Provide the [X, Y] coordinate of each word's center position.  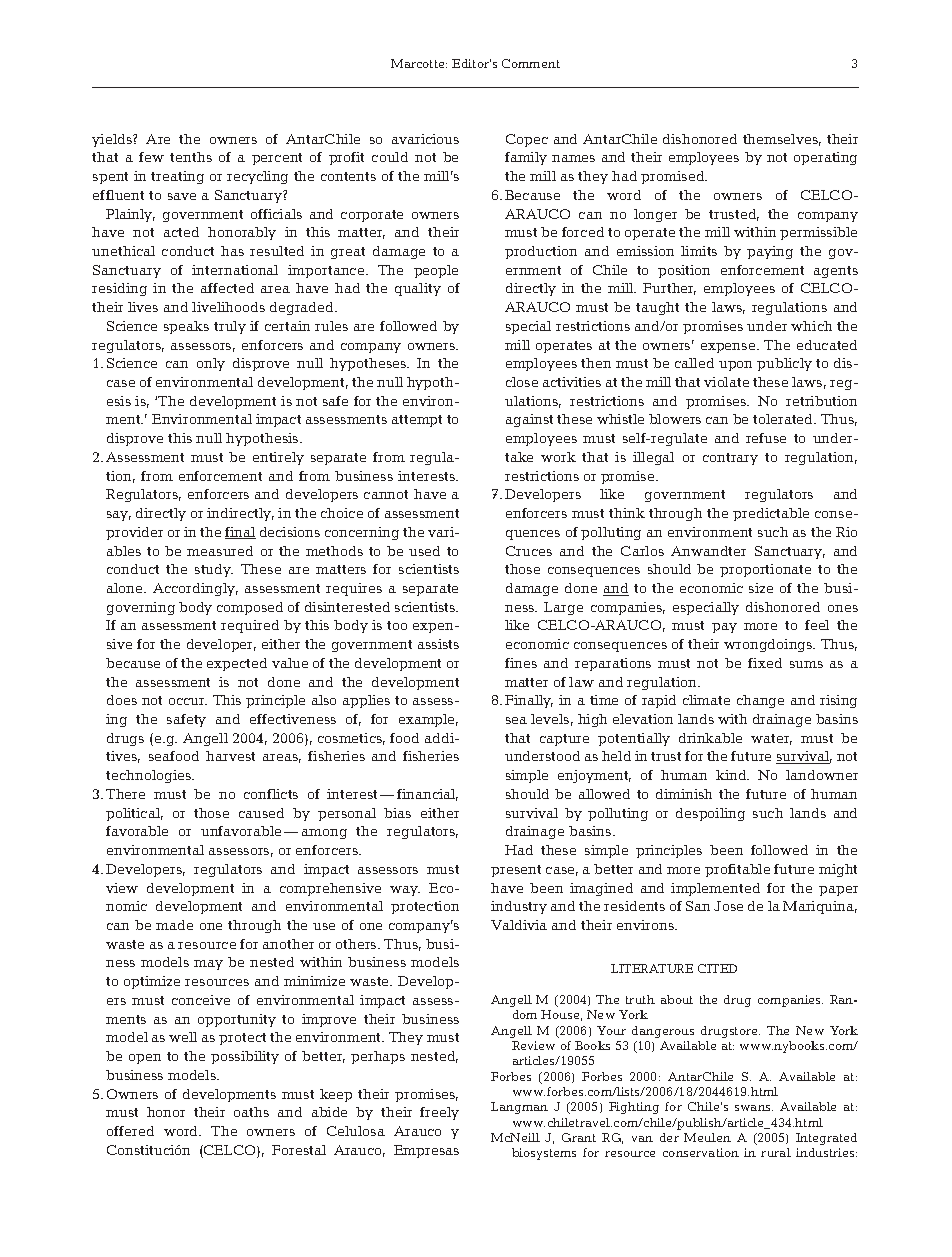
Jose [728, 906]
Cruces [529, 551]
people [436, 271]
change [760, 701]
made [174, 925]
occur [188, 701]
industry [519, 907]
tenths [191, 157]
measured [220, 551]
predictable [771, 514]
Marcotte [419, 63]
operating [825, 158]
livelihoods [228, 307]
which [811, 326]
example [428, 720]
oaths [251, 1112]
